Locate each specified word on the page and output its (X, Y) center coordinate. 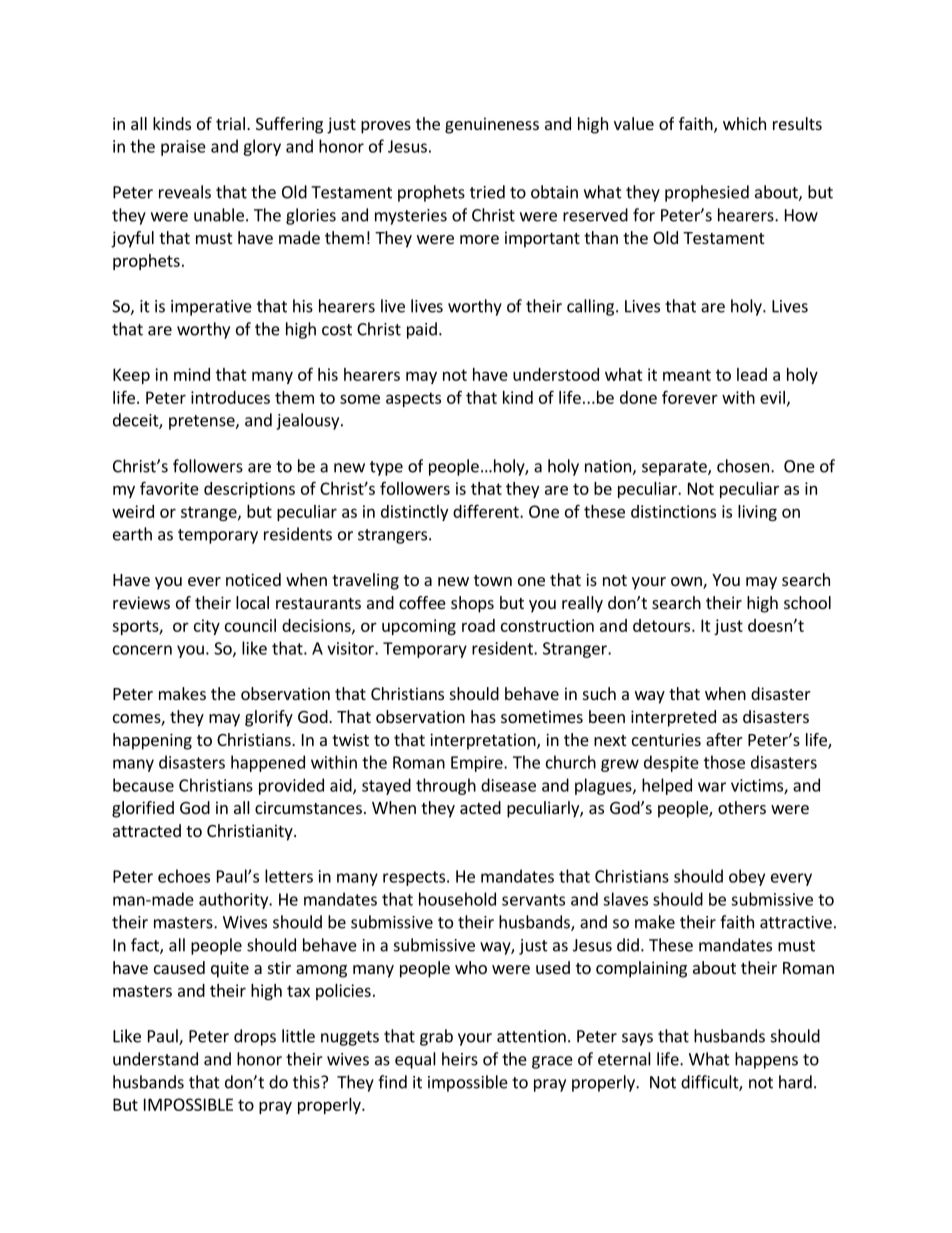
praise (183, 148)
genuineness (492, 125)
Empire (478, 764)
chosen (743, 466)
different (487, 511)
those (724, 762)
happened (268, 763)
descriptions (249, 490)
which (744, 123)
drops (255, 1037)
